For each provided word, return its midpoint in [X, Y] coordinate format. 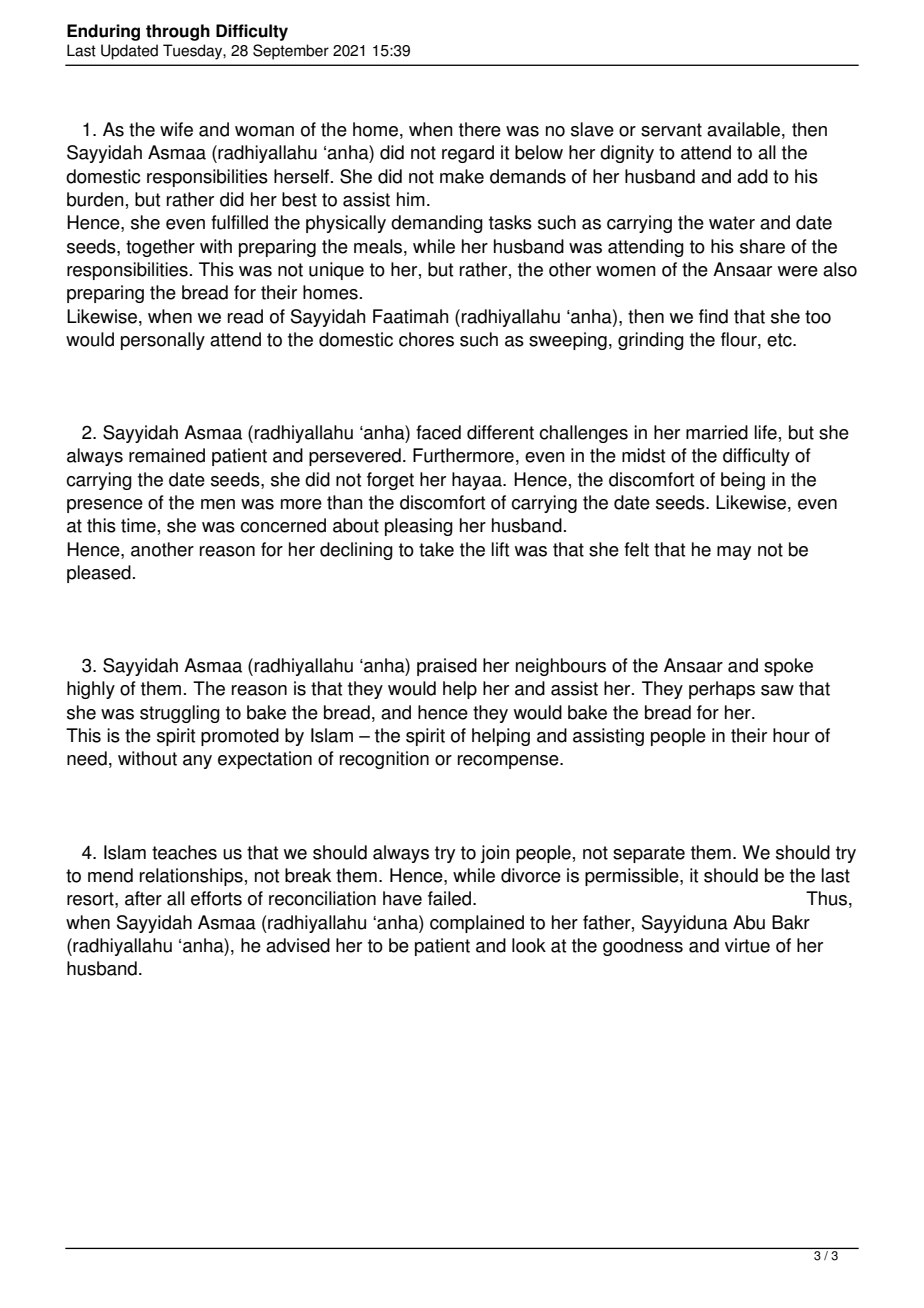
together [160, 248]
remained [167, 455]
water [732, 223]
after [143, 898]
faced [438, 432]
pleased [99, 574]
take [436, 549]
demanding [437, 224]
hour [791, 735]
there [480, 129]
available [743, 129]
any [197, 762]
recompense [509, 762]
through [178, 32]
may [734, 553]
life [765, 432]
